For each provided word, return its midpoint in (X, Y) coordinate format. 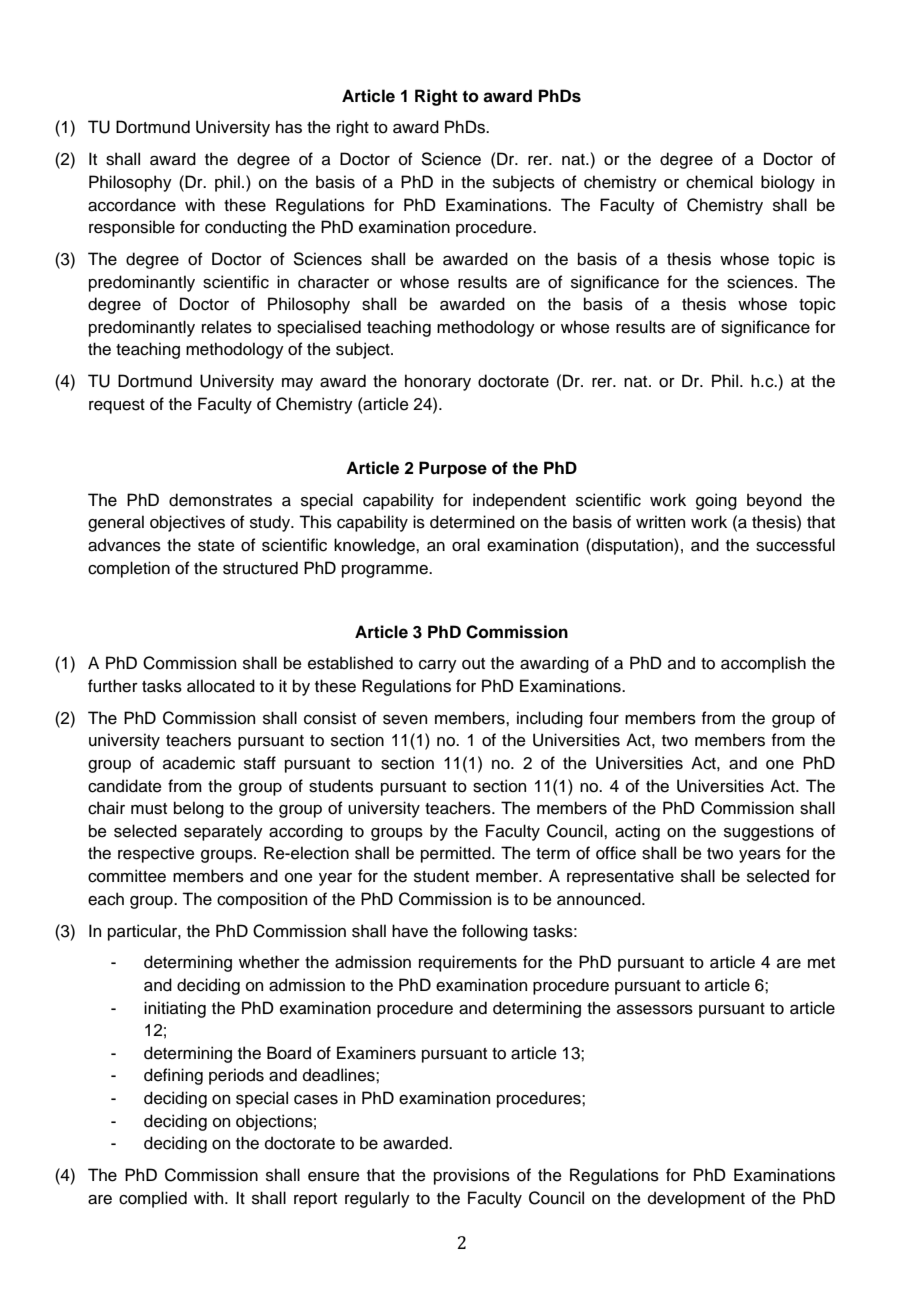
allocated (221, 686)
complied (153, 1199)
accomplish (763, 664)
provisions (472, 1176)
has (289, 127)
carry (438, 666)
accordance (132, 205)
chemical (719, 182)
